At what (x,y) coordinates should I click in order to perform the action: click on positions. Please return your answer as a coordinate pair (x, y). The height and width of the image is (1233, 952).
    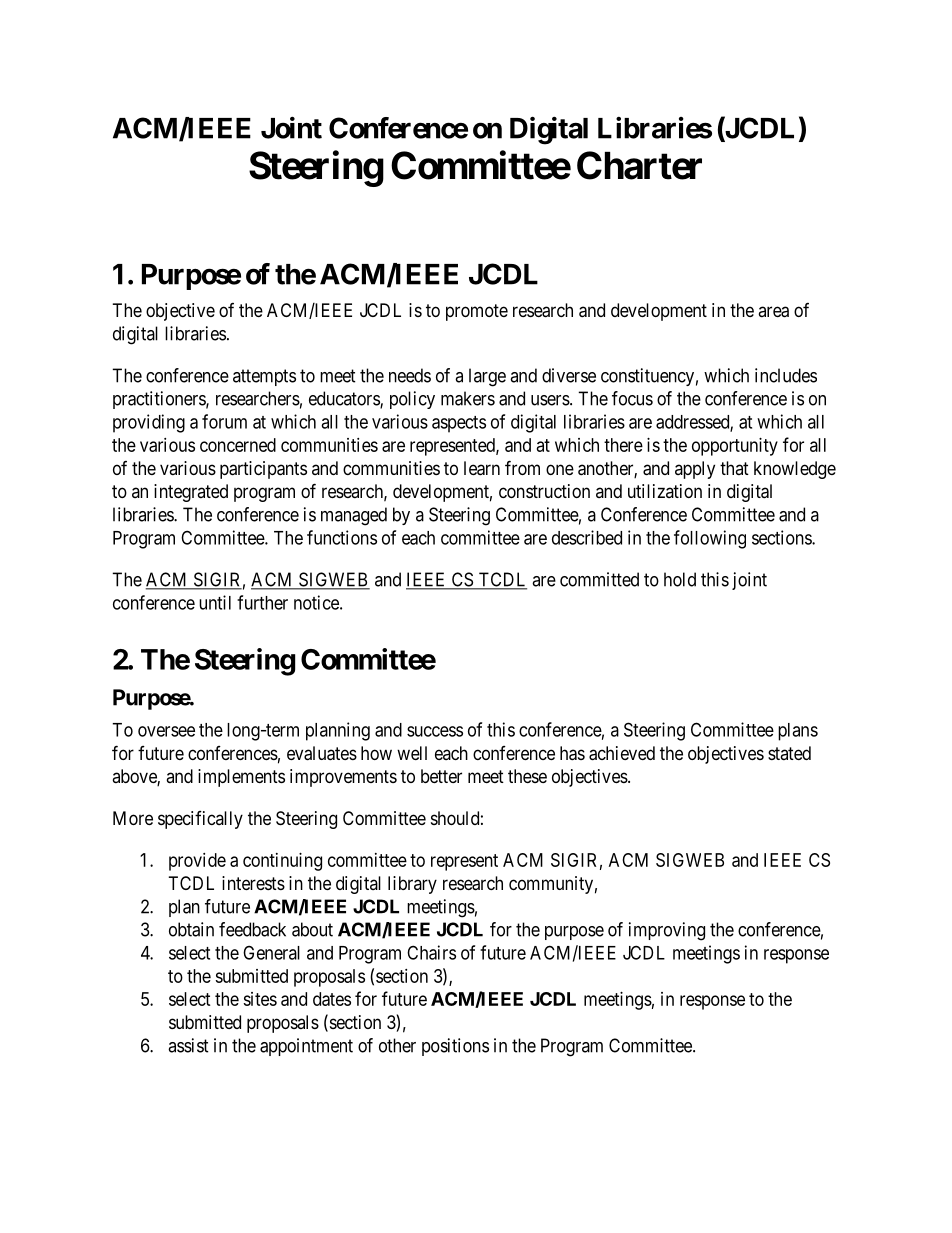
    Looking at the image, I should click on (455, 1047).
